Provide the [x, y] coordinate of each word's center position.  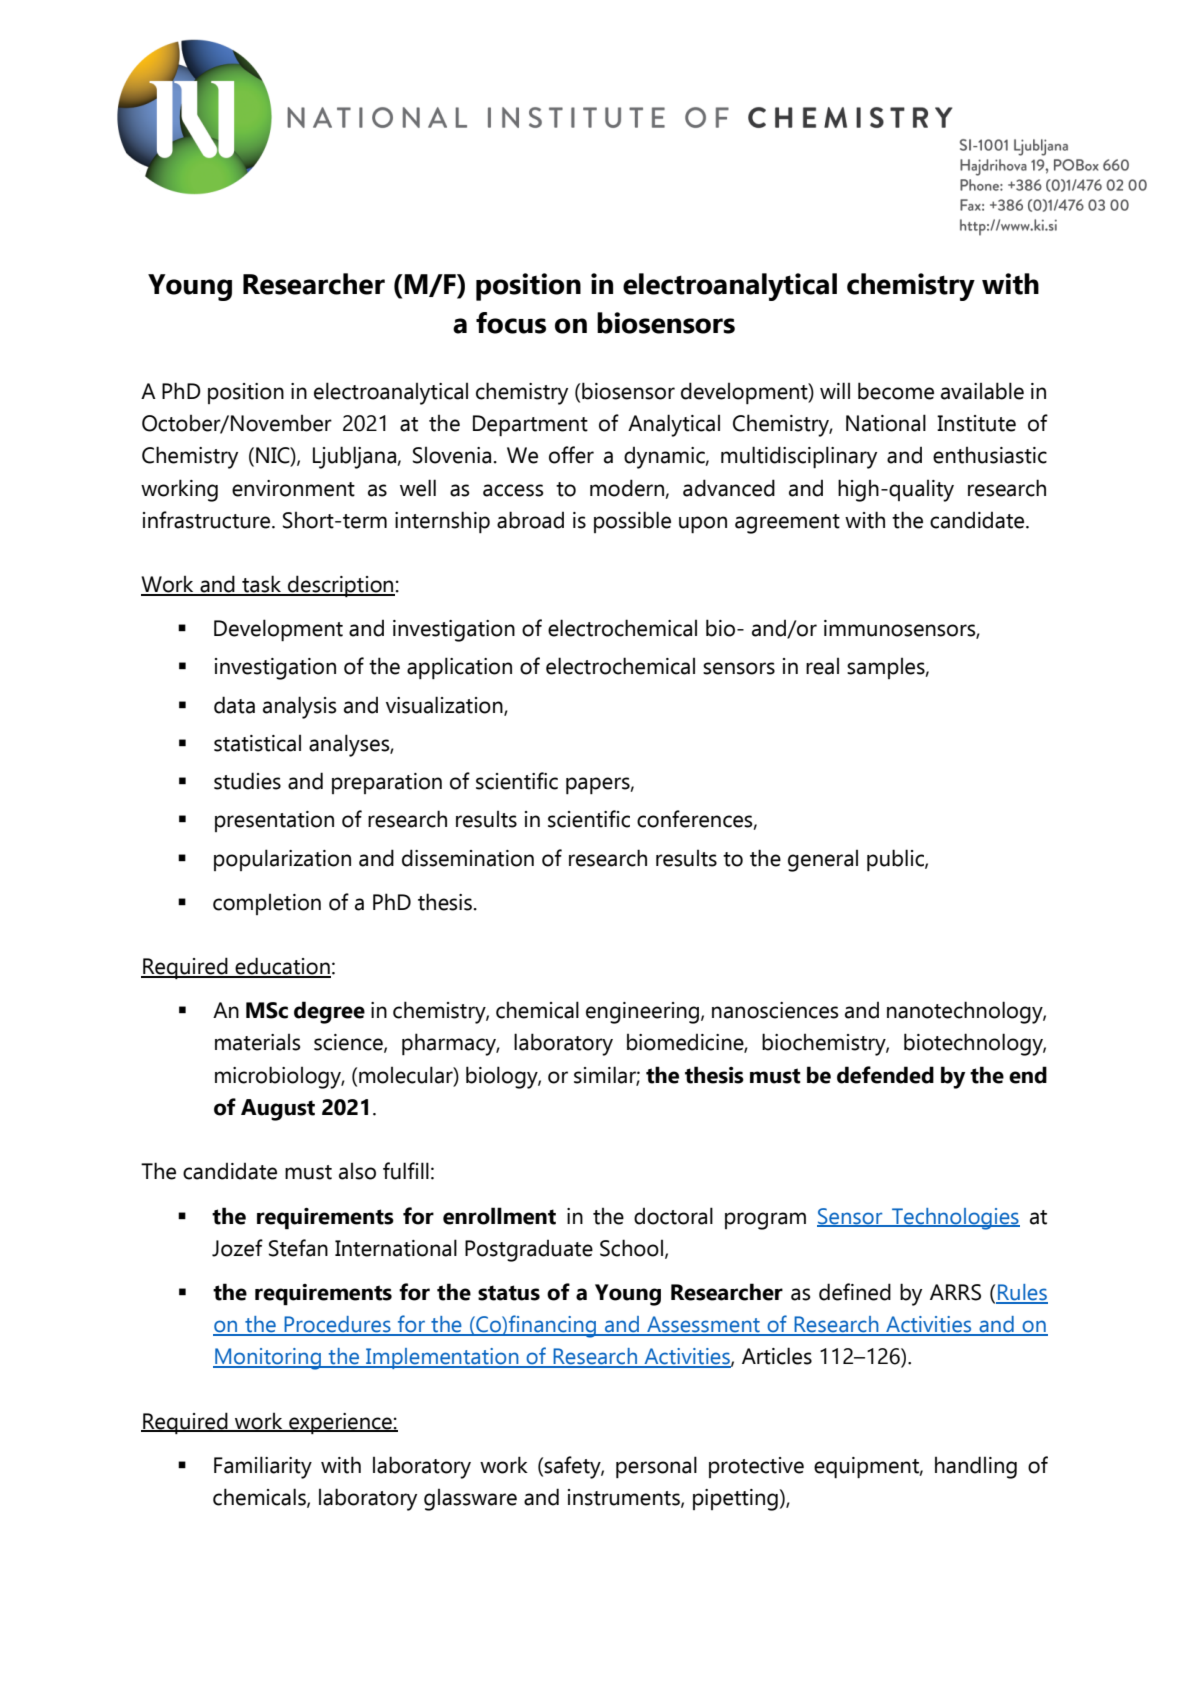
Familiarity [263, 1467]
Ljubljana [355, 457]
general [823, 861]
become [896, 391]
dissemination [468, 858]
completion [267, 904]
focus [511, 323]
